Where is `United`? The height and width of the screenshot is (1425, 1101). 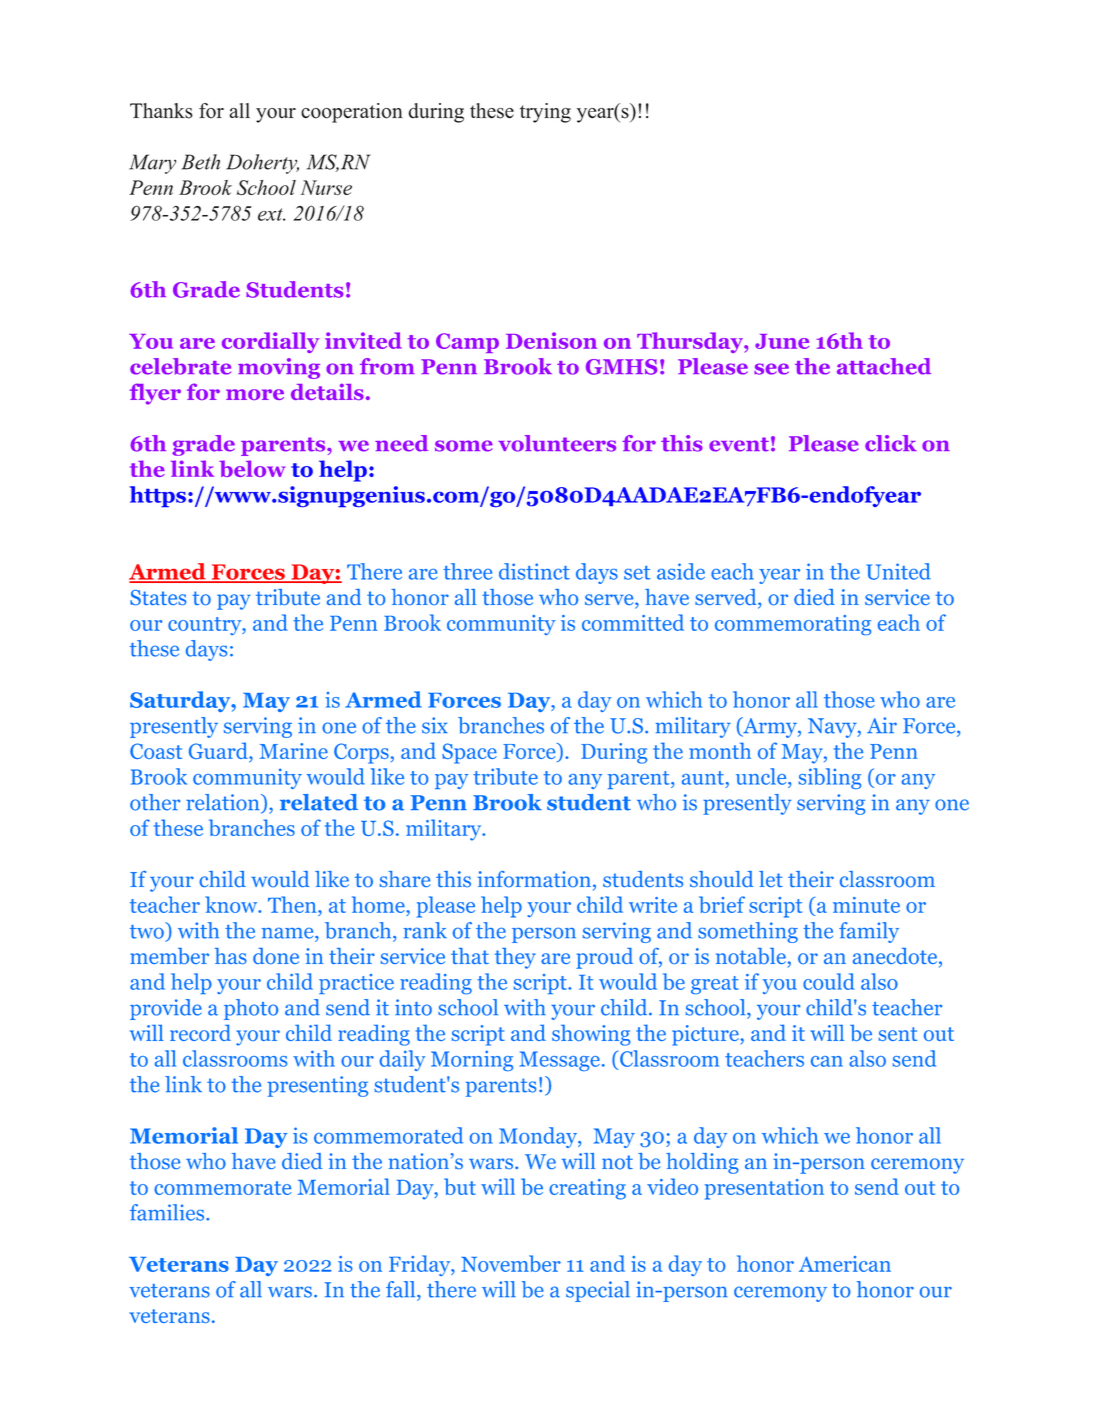 United is located at coordinates (898, 571).
